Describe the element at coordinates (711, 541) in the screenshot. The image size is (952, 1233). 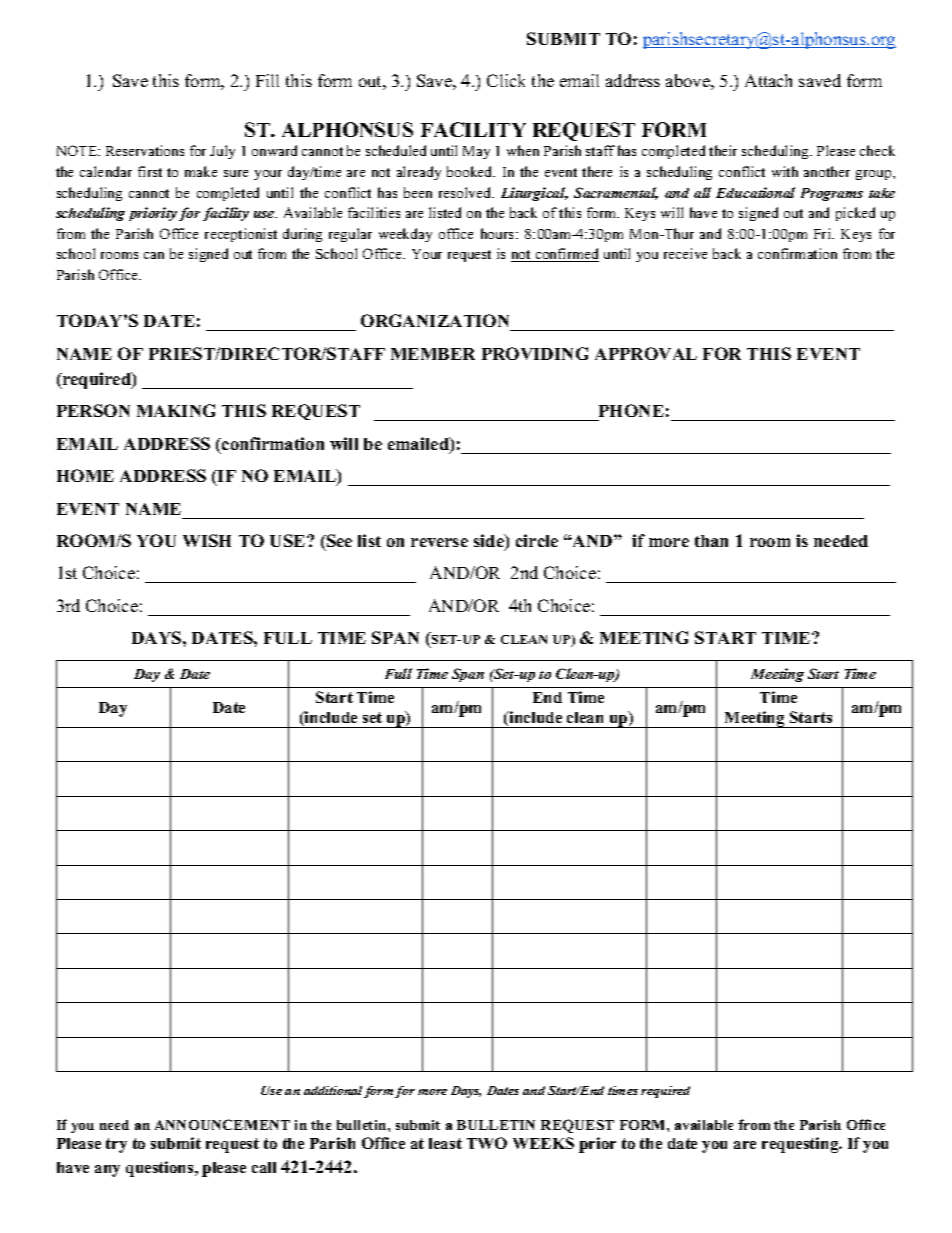
I see `than` at that location.
